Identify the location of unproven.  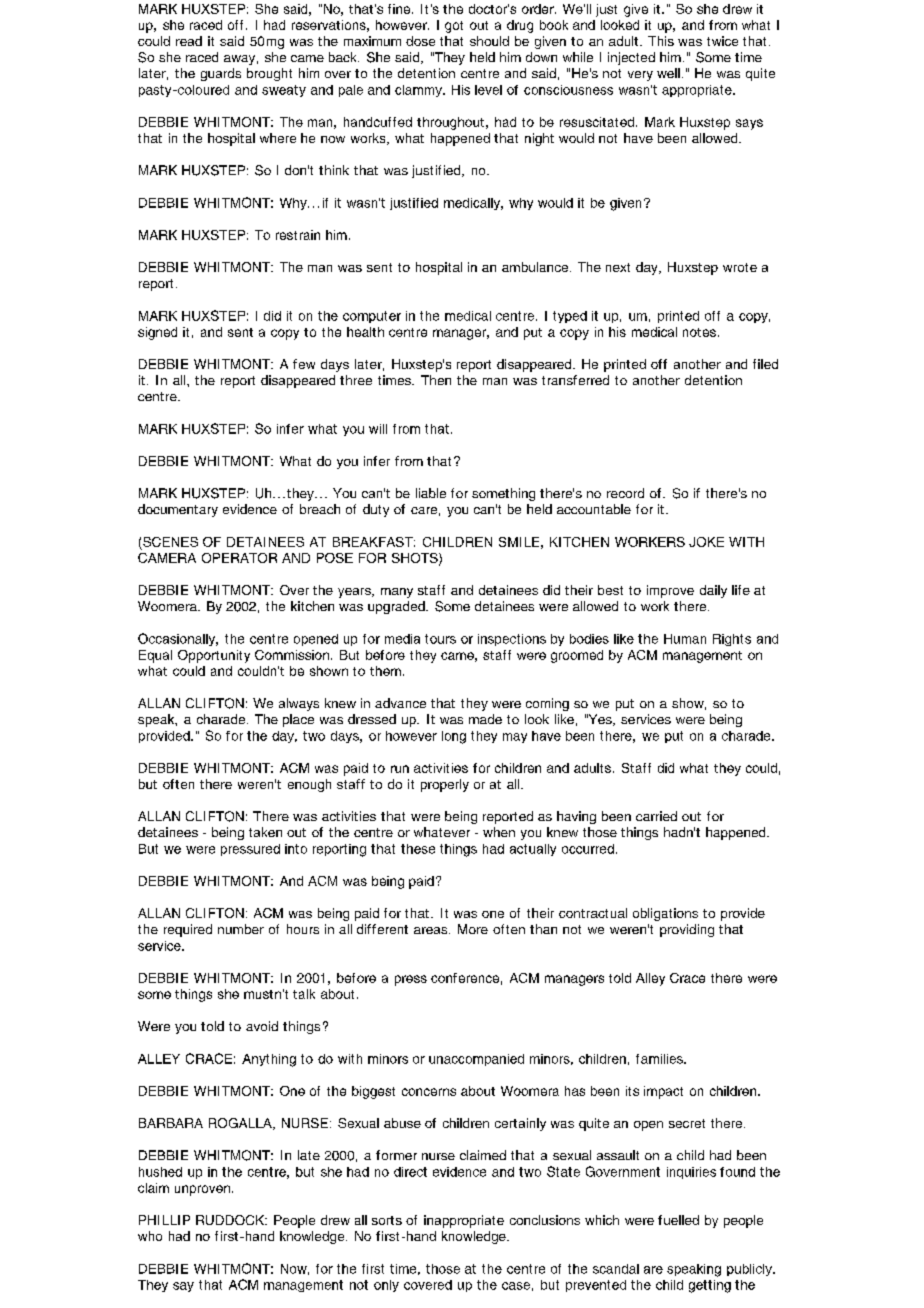
(202, 1190).
